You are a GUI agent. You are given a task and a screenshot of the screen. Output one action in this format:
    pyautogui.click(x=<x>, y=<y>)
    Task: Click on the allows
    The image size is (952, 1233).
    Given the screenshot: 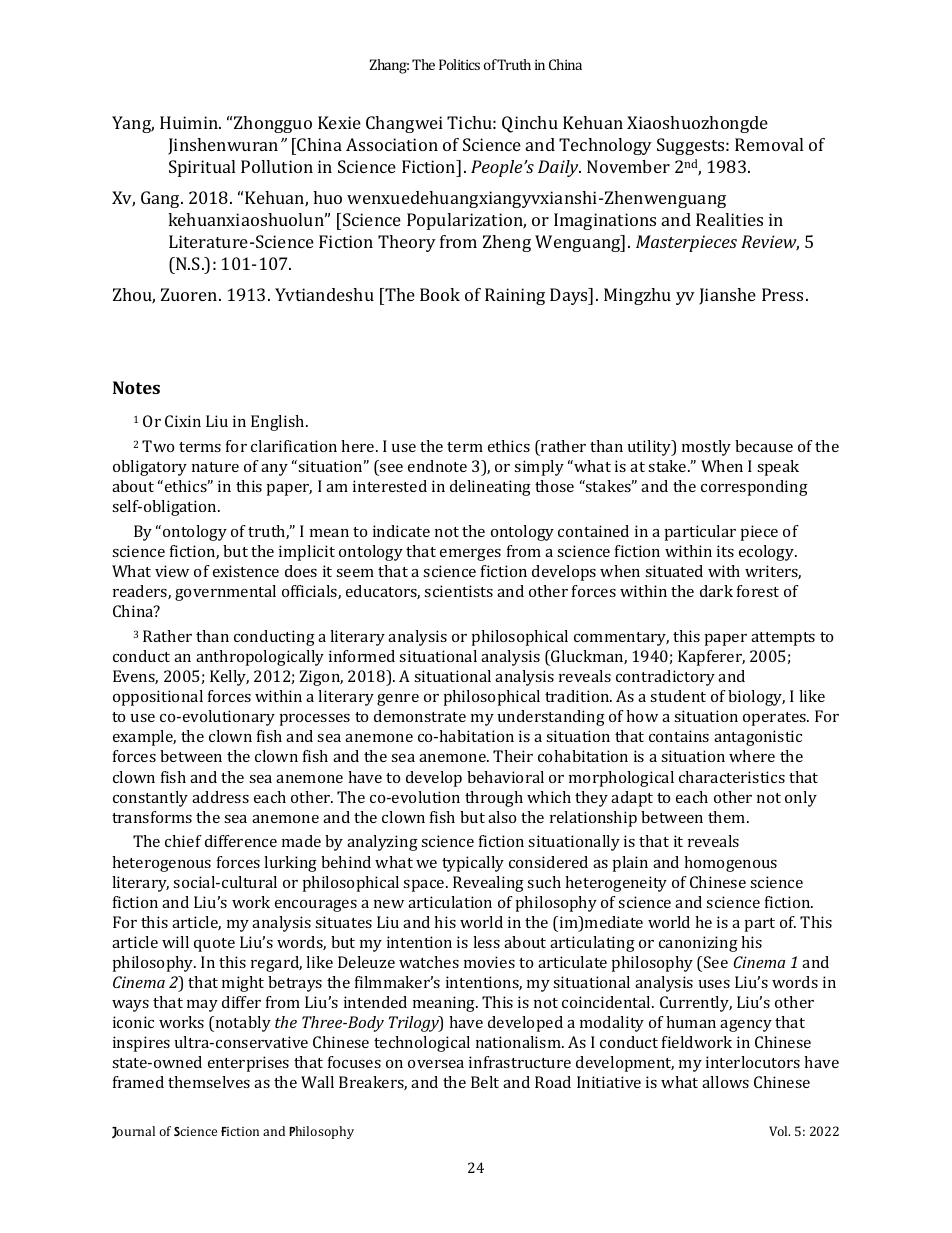 What is the action you would take?
    pyautogui.click(x=725, y=1082)
